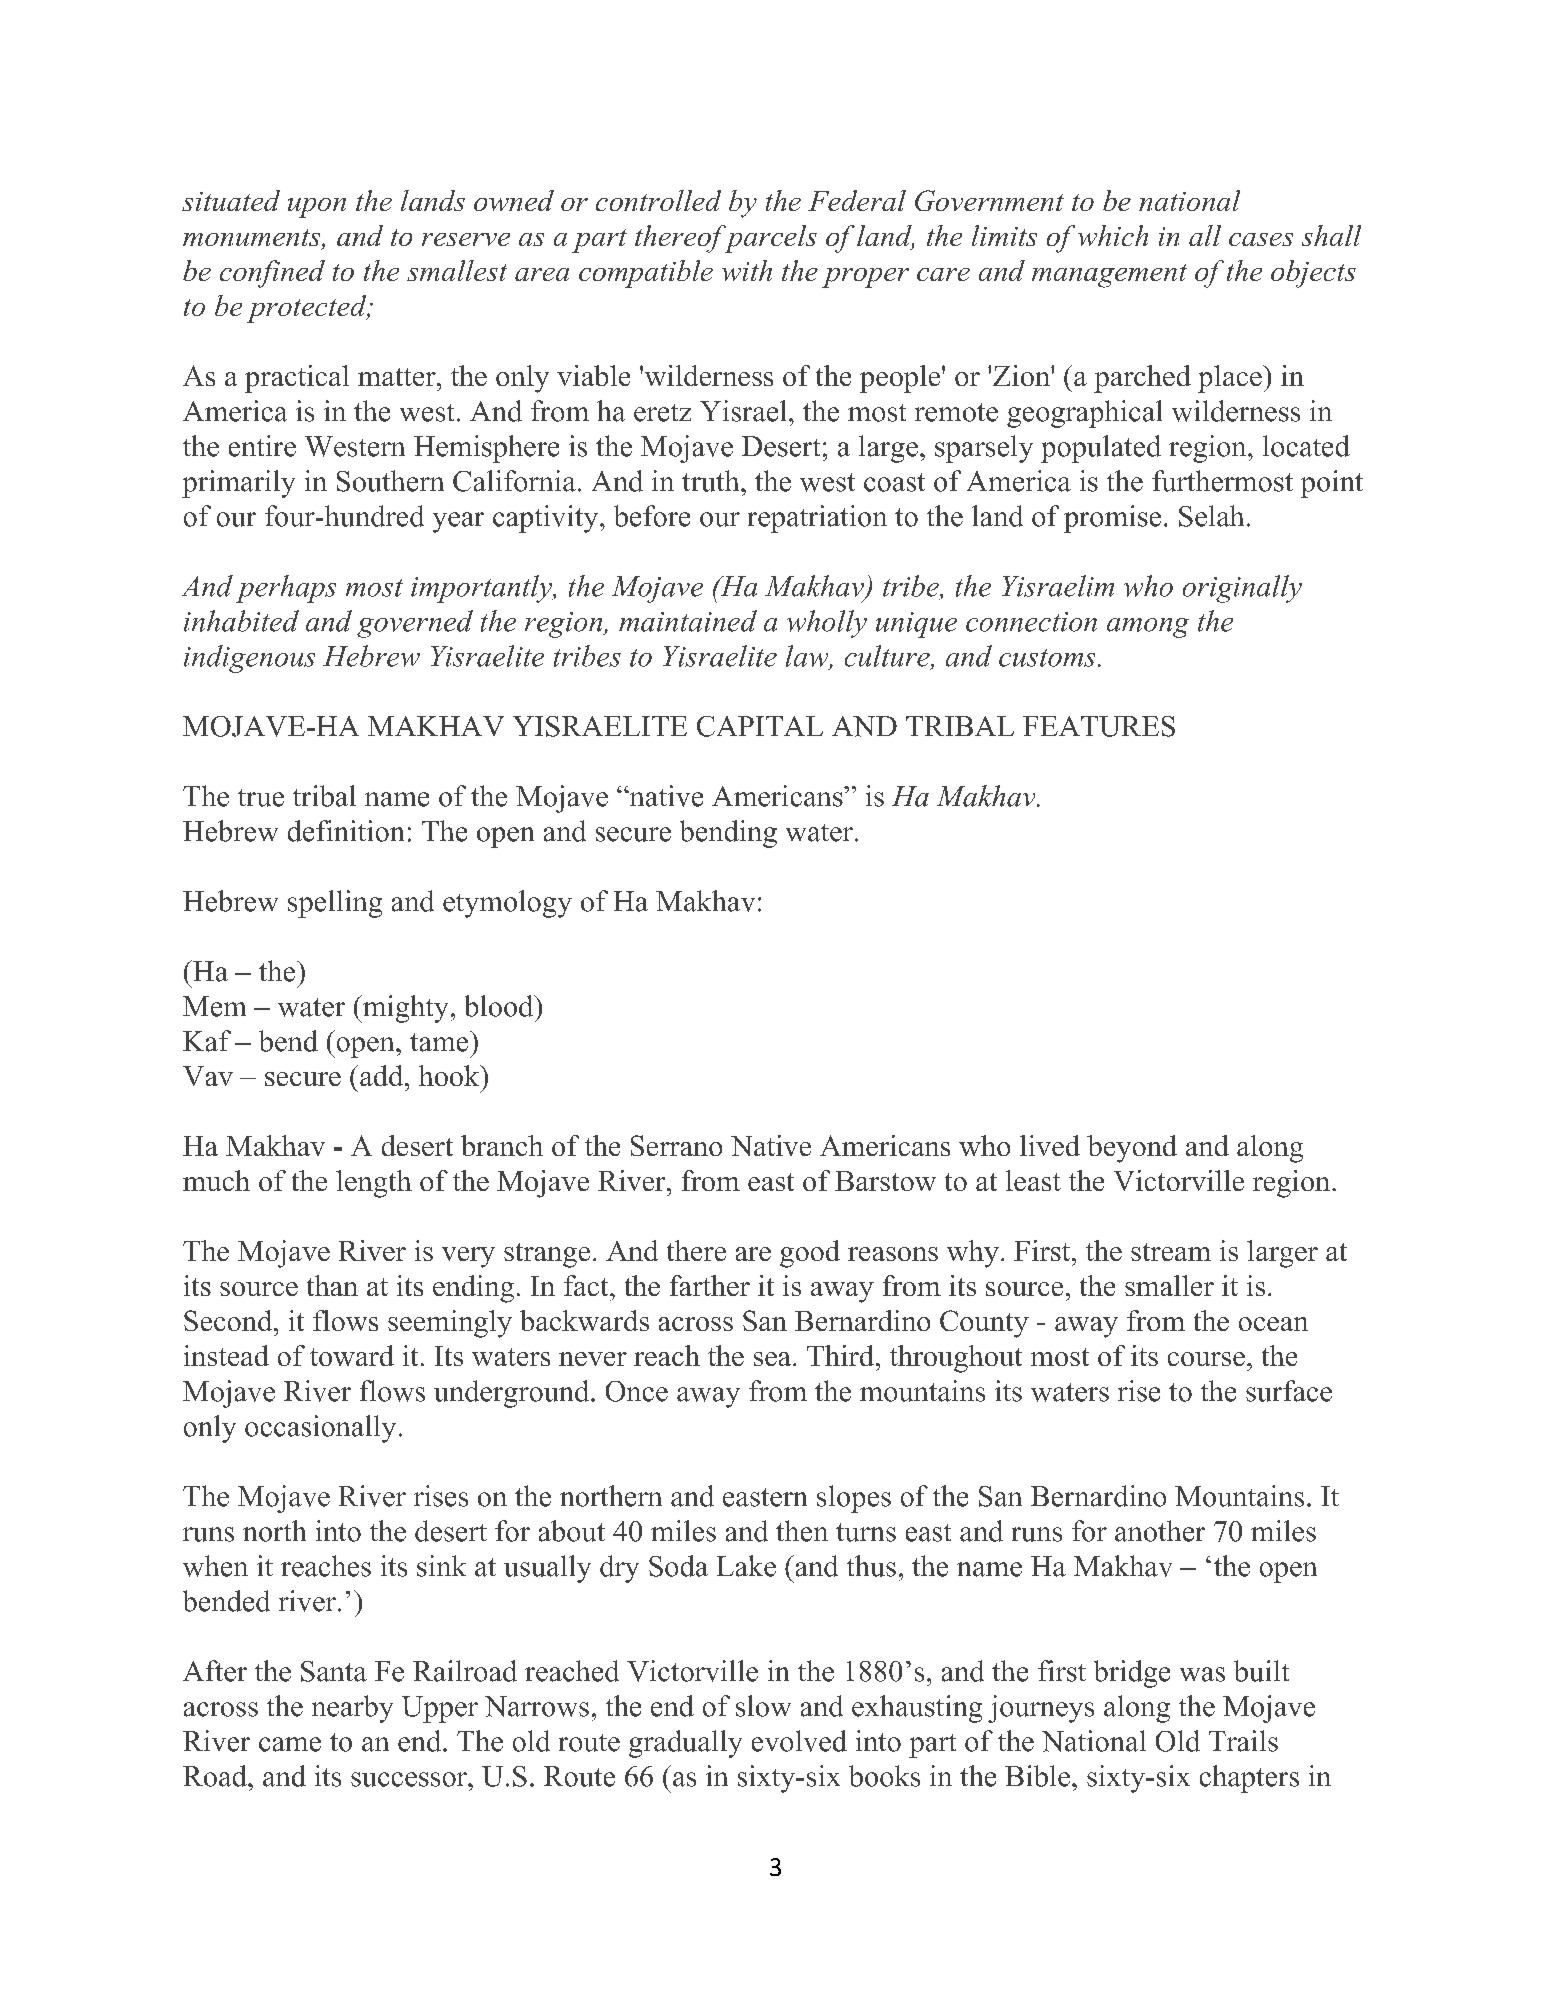  I want to click on sea, so click(772, 1359).
